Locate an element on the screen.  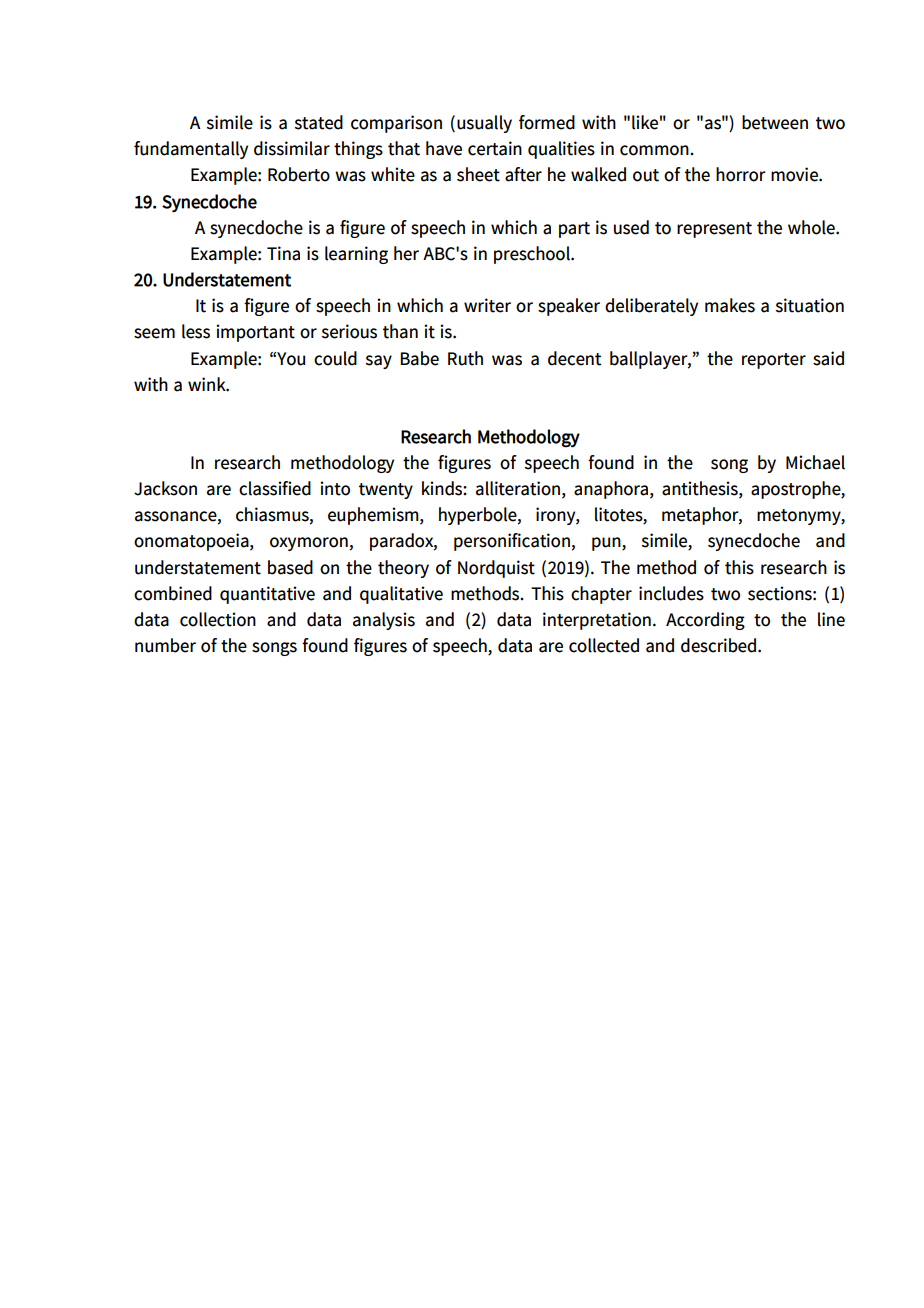
reporter is located at coordinates (774, 361).
